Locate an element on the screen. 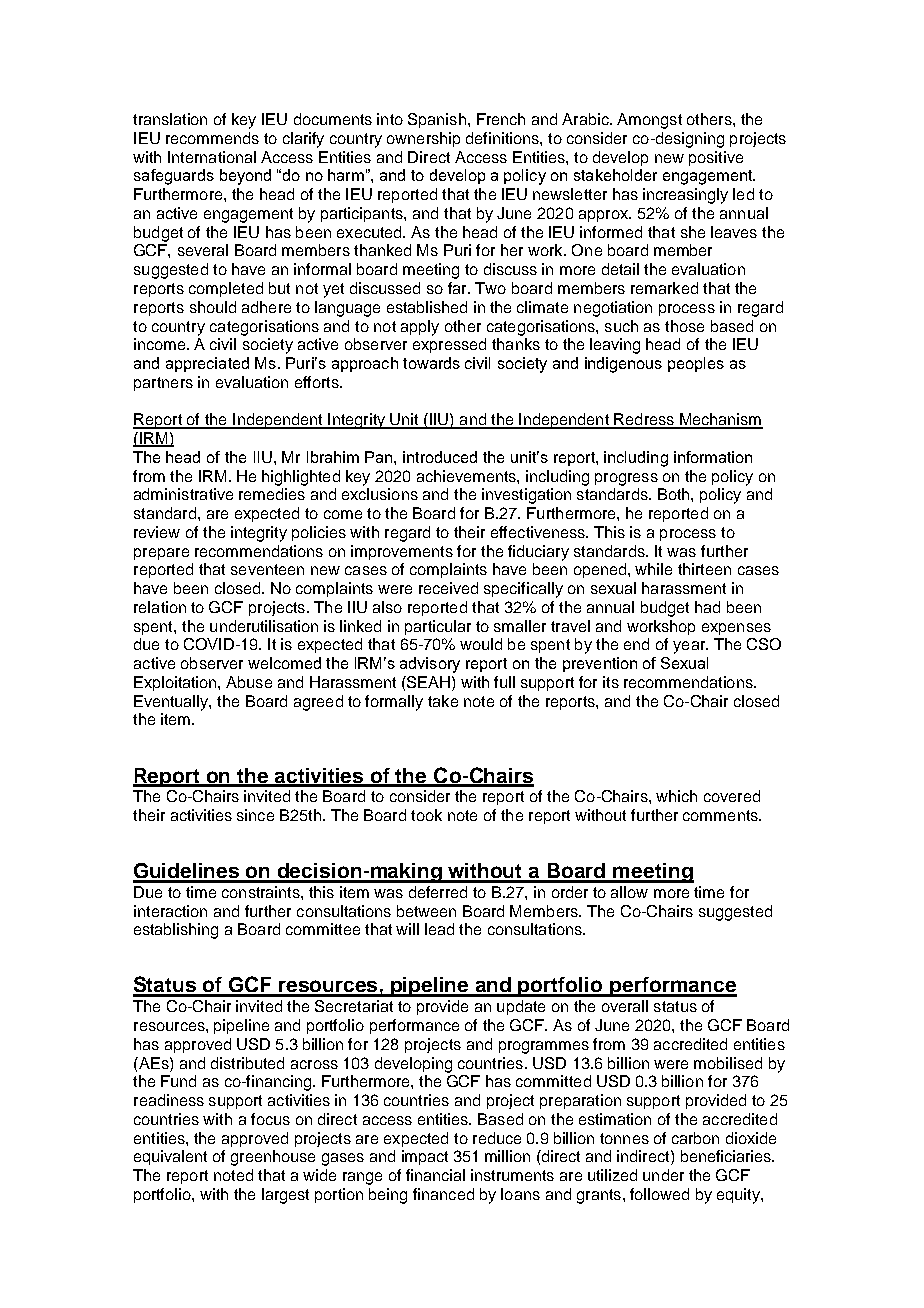  would is located at coordinates (481, 644).
